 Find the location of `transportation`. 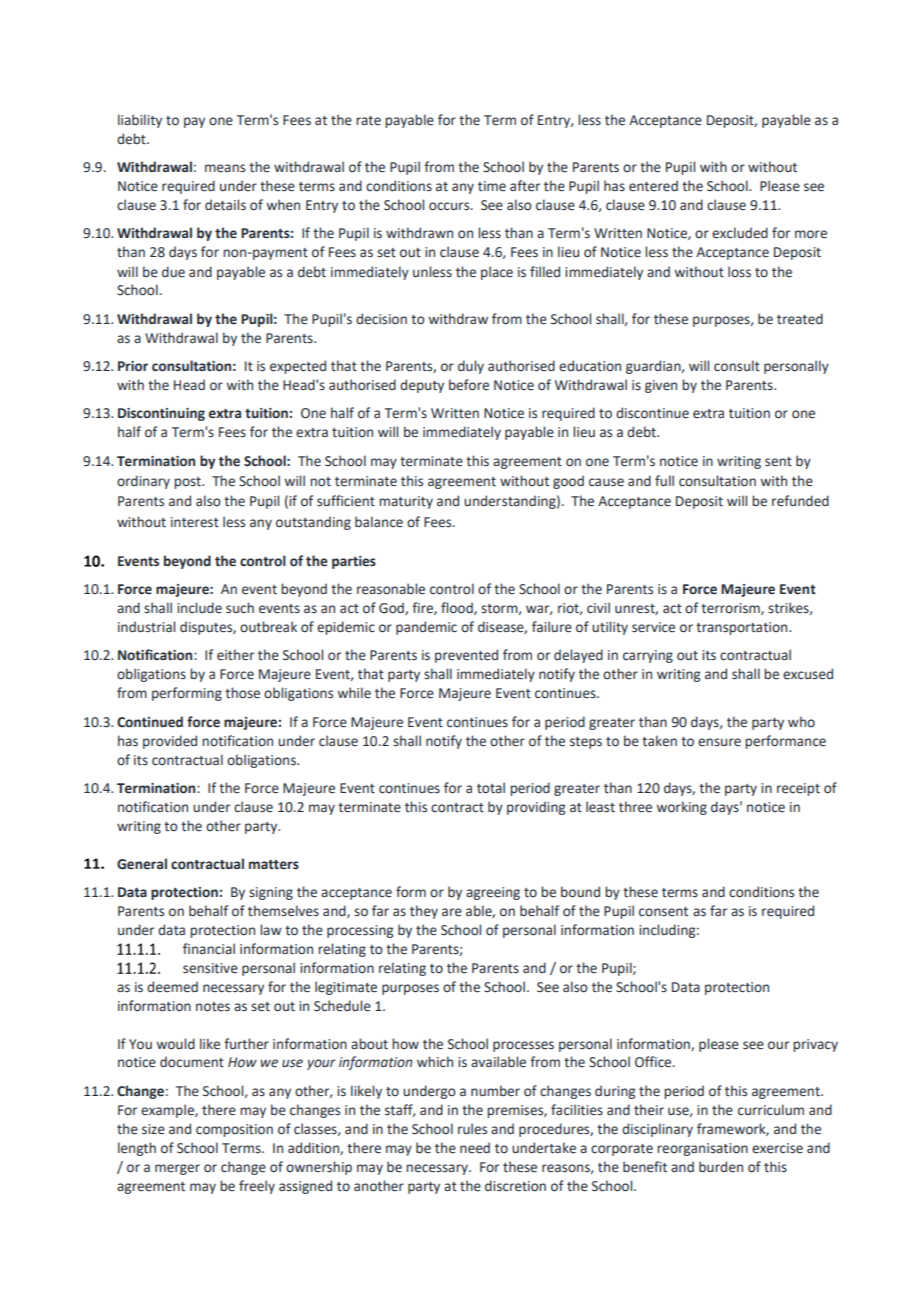

transportation is located at coordinates (743, 628).
